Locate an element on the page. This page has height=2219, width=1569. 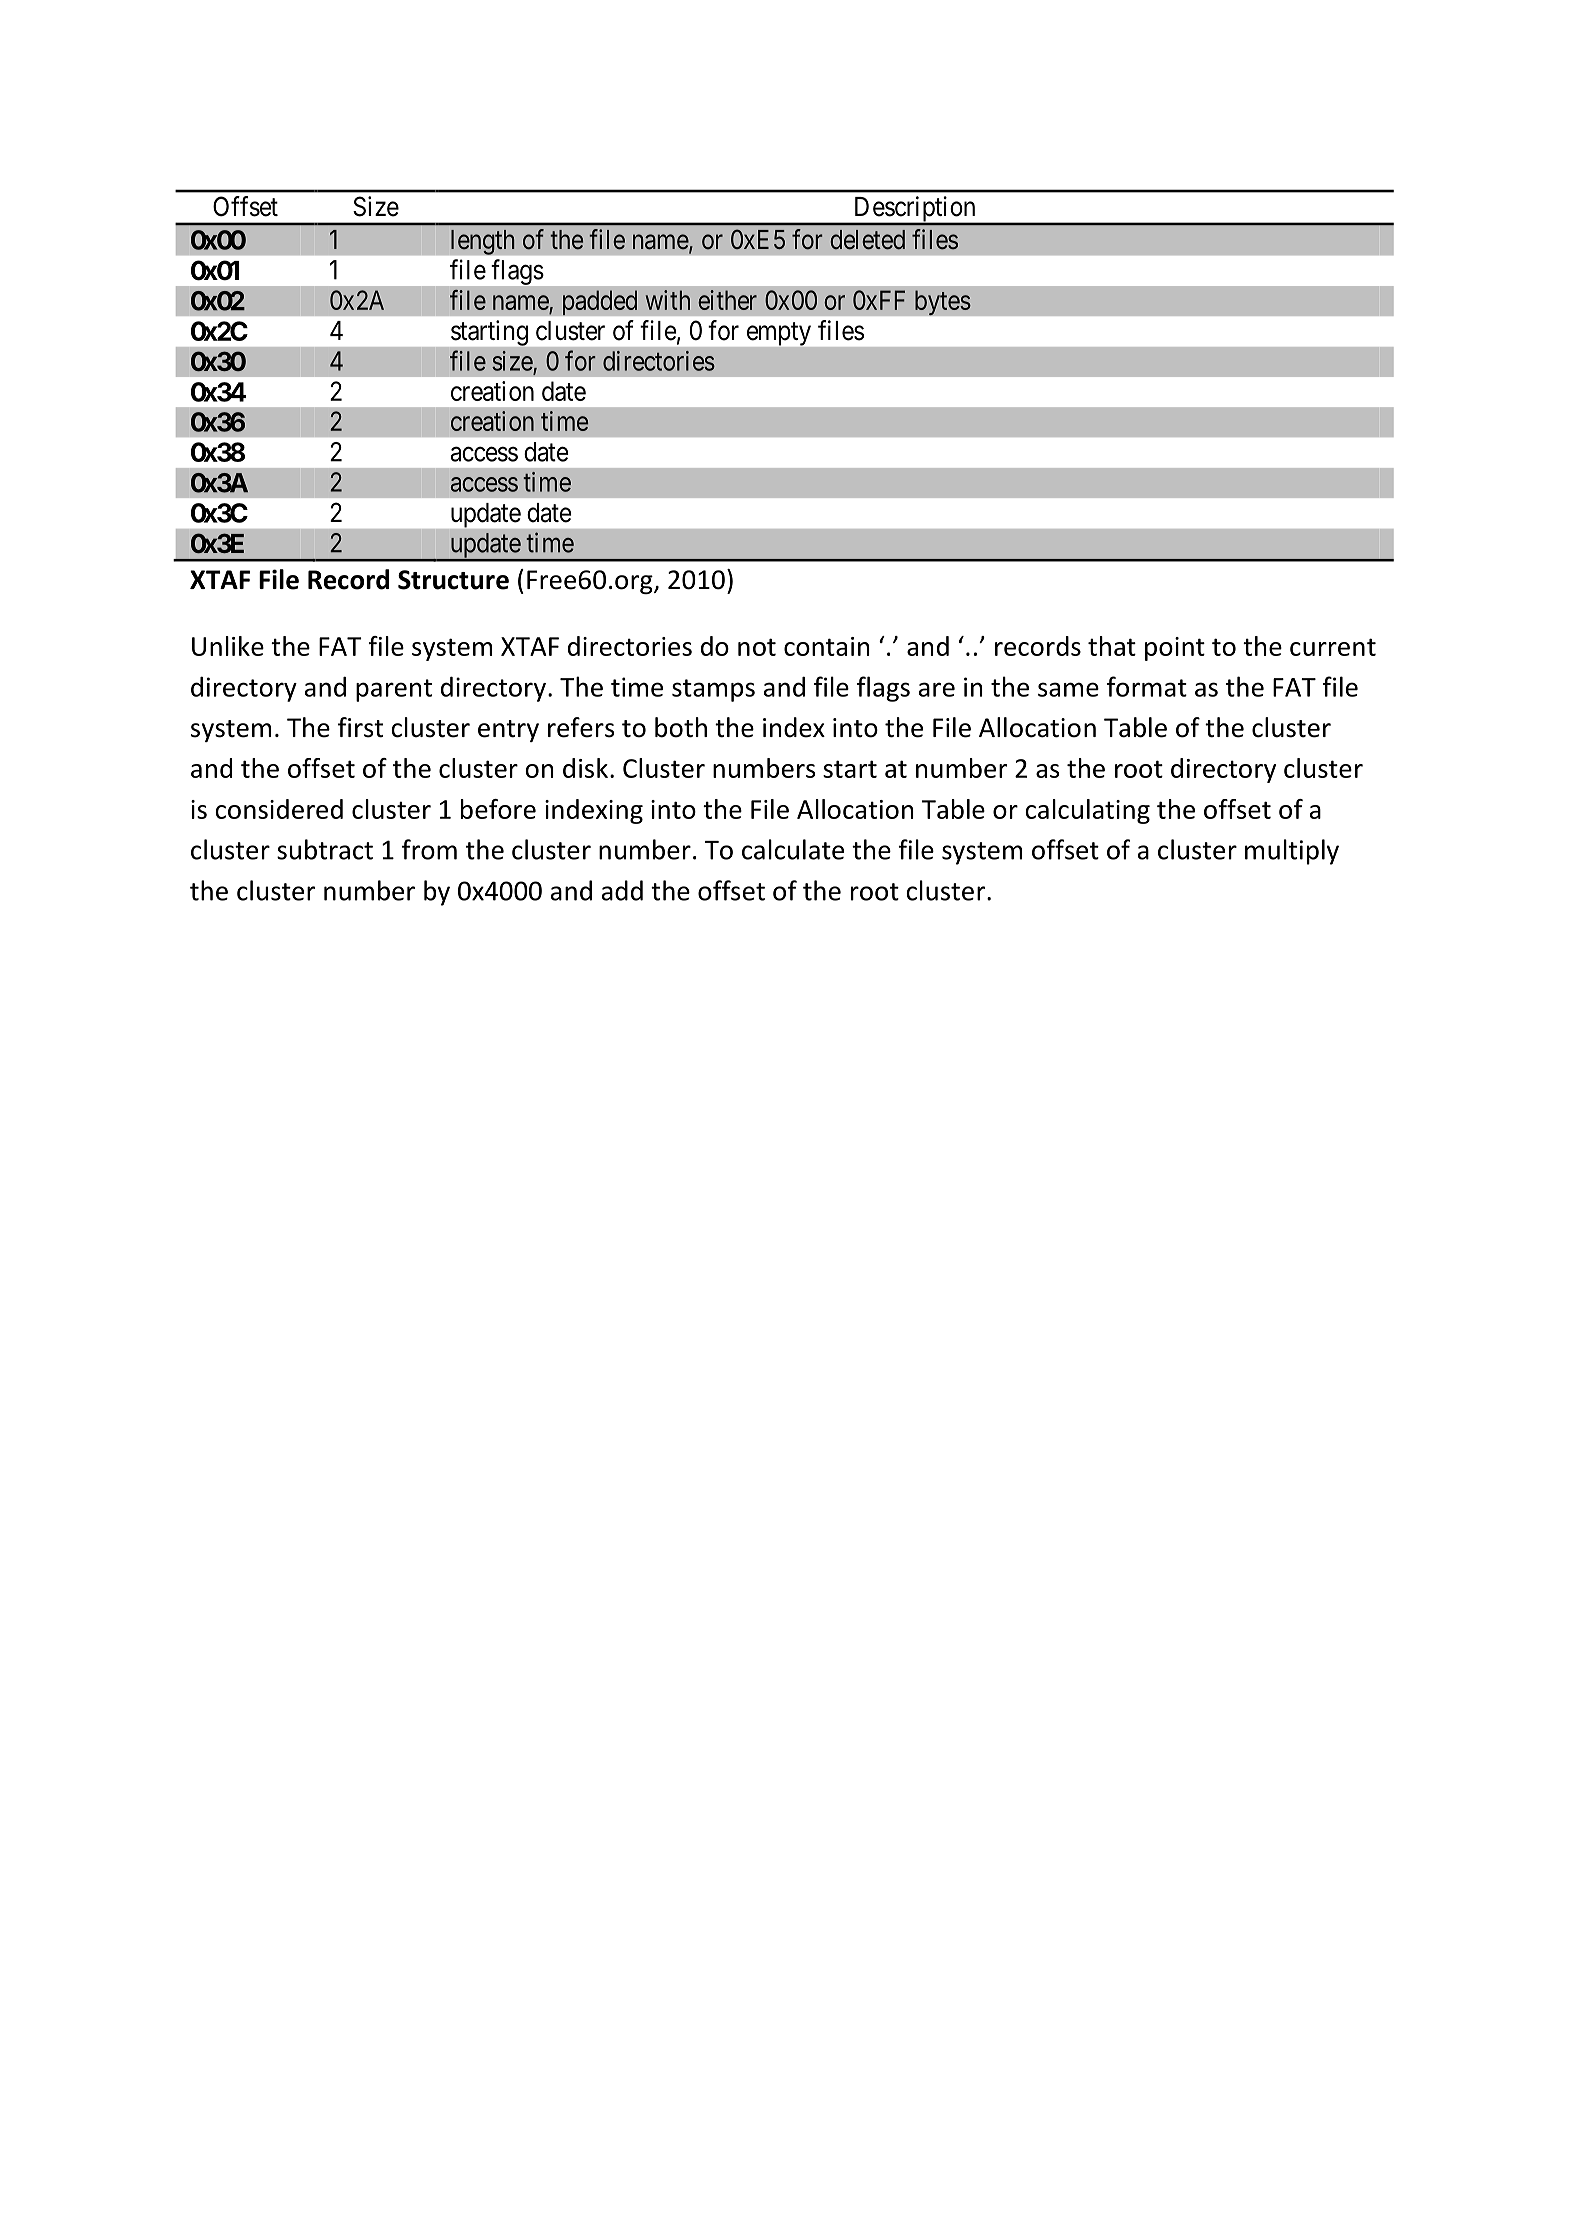
format is located at coordinates (1147, 686).
